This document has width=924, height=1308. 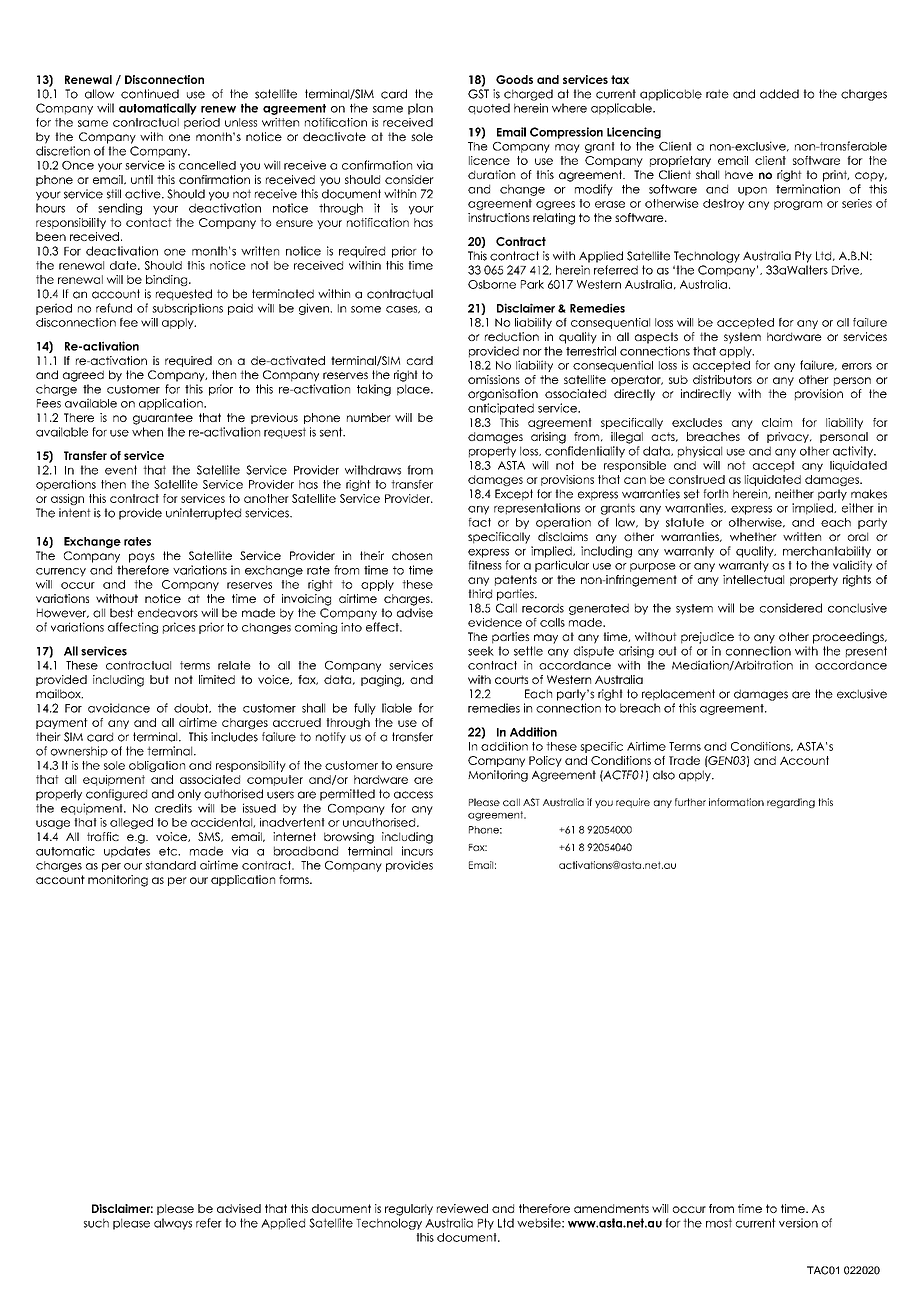 I want to click on affecting, so click(x=133, y=628).
